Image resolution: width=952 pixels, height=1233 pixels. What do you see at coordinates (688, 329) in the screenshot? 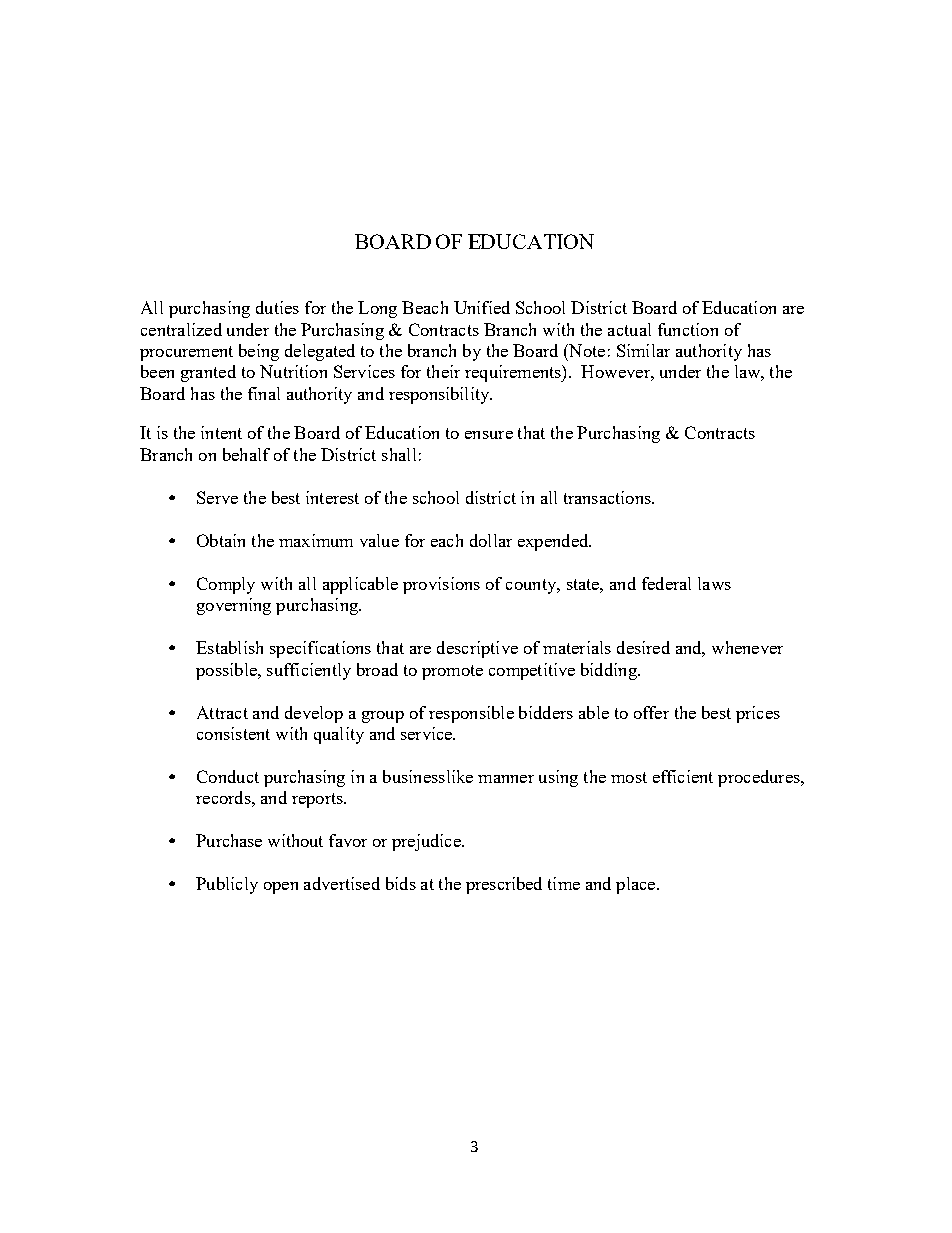
I see `function` at bounding box center [688, 329].
